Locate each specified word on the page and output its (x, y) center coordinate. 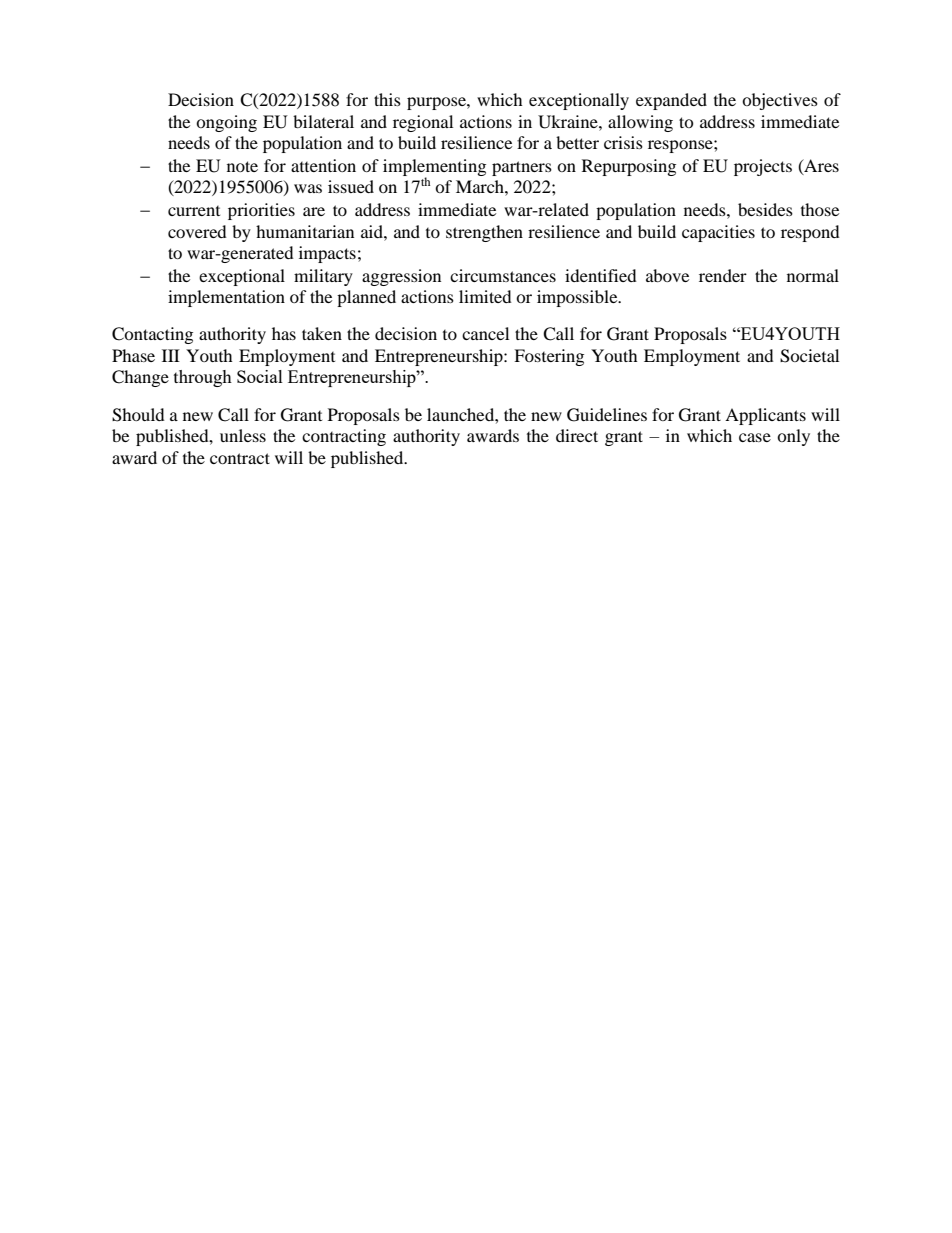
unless (243, 435)
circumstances (503, 275)
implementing (434, 168)
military (323, 277)
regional (423, 123)
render (723, 275)
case (755, 437)
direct (577, 435)
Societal (809, 356)
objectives (780, 101)
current (194, 211)
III (171, 355)
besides (765, 209)
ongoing (226, 123)
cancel (485, 333)
